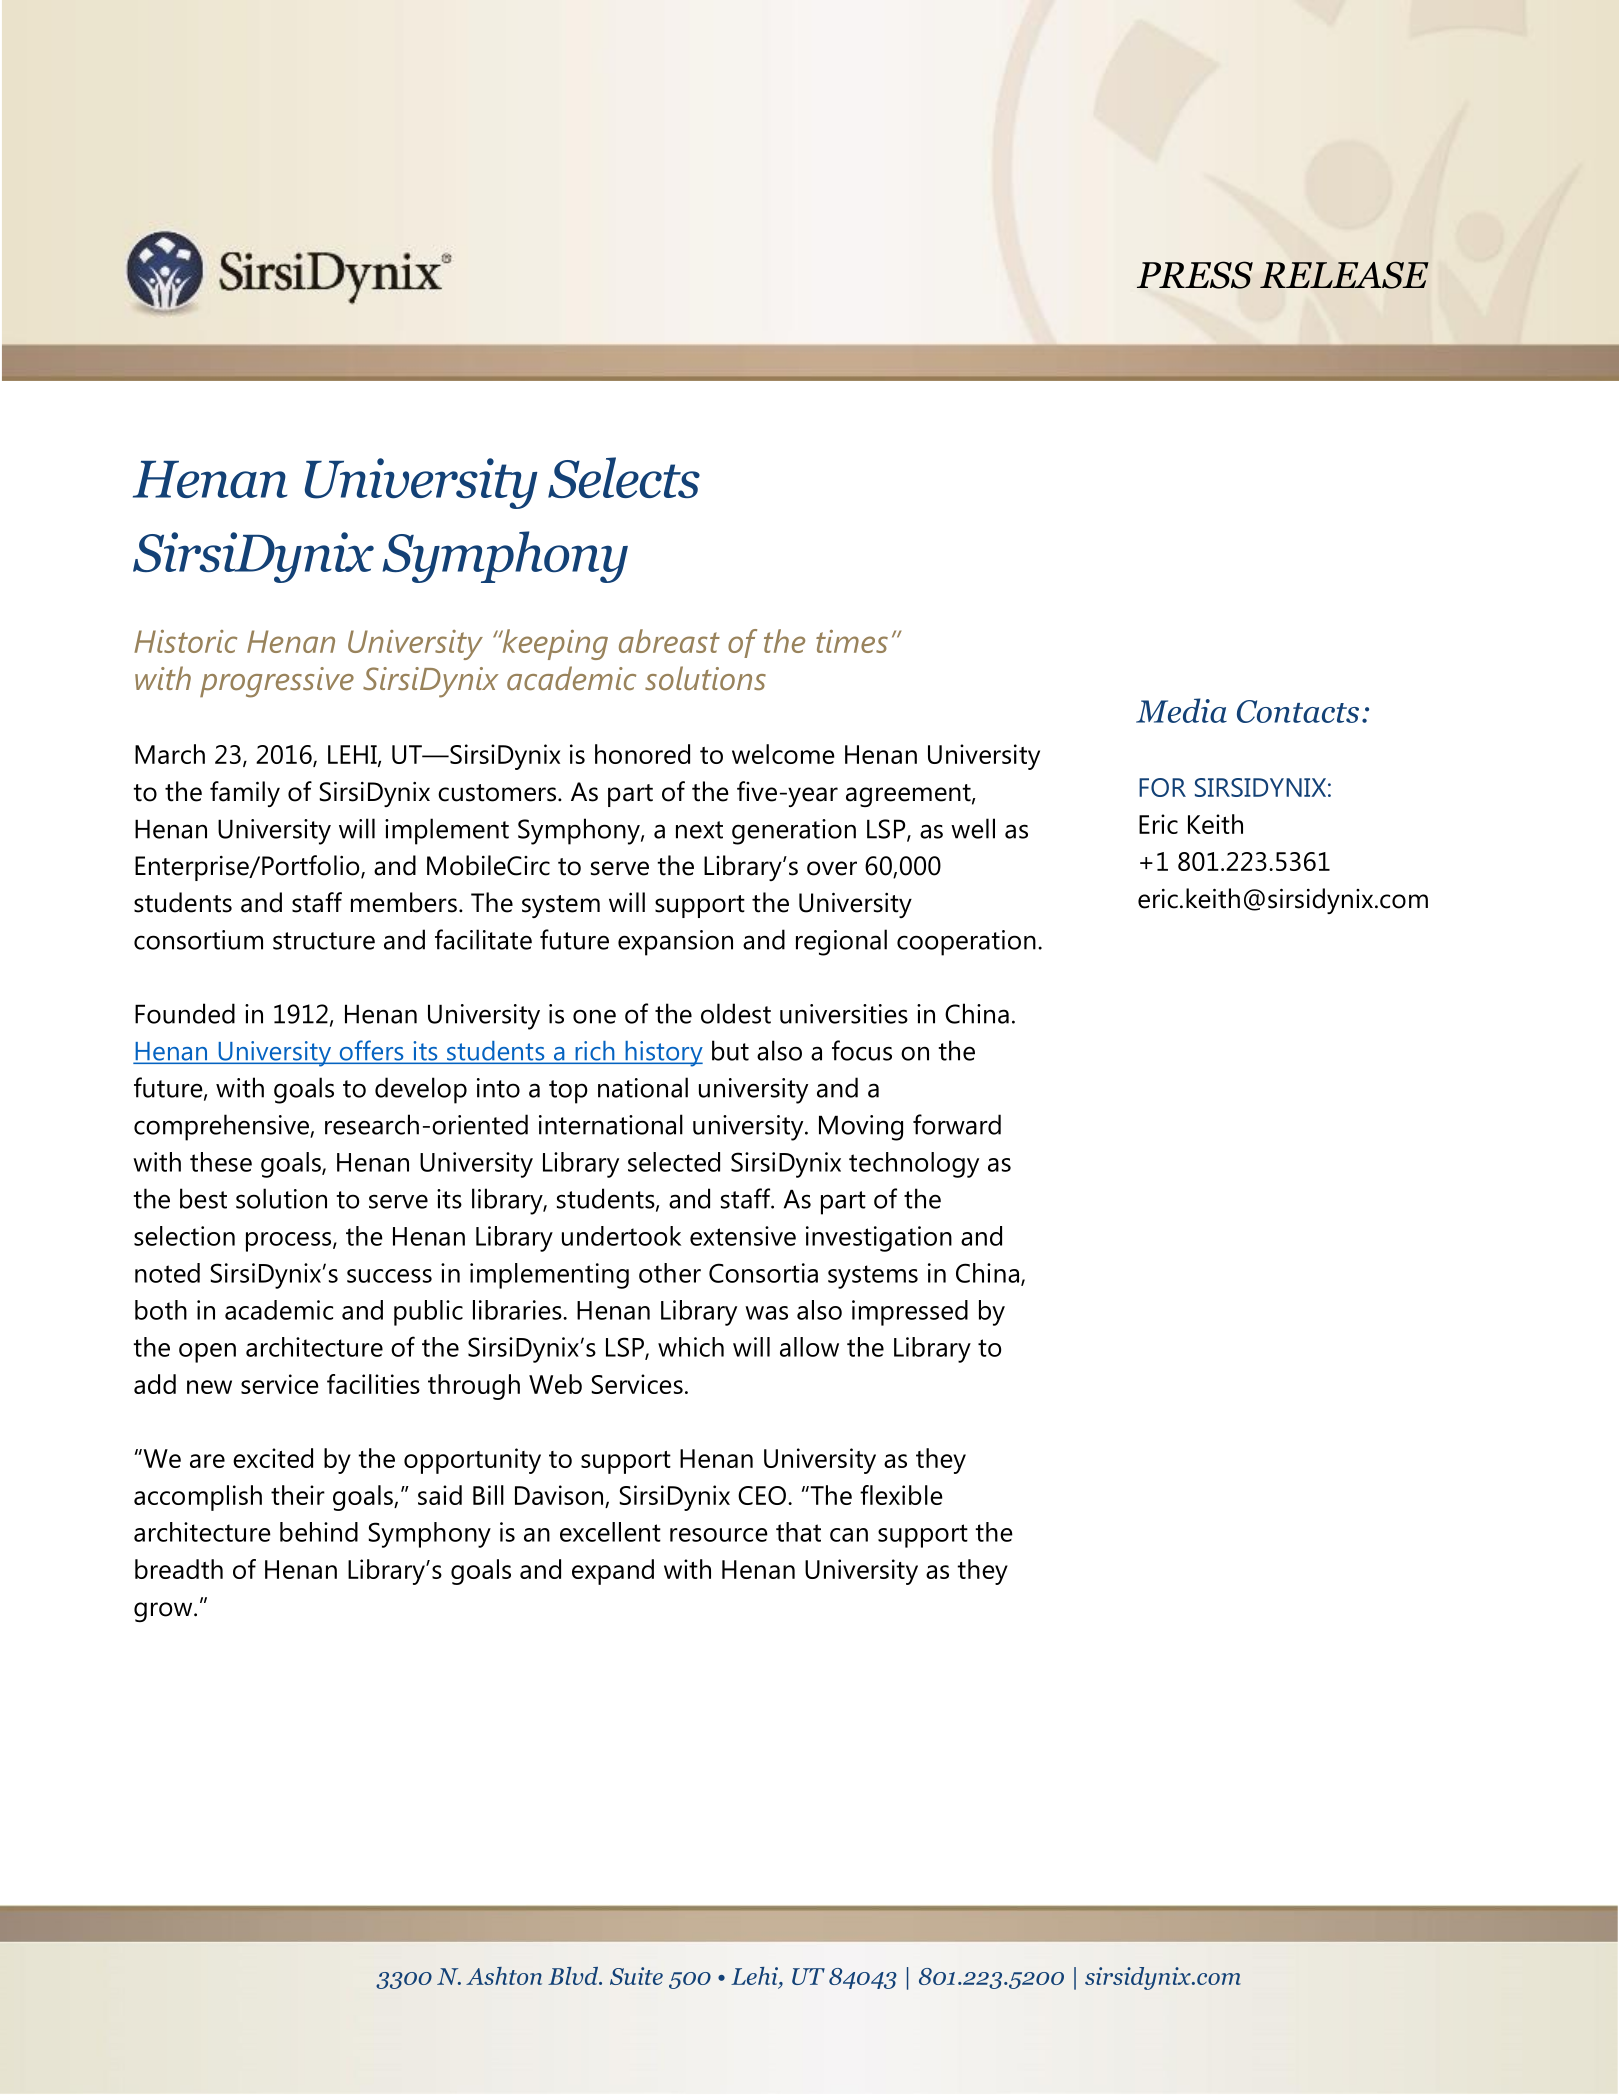 The width and height of the page is (1619, 2095). What do you see at coordinates (1344, 275) in the page?
I see `RELEASE` at bounding box center [1344, 275].
